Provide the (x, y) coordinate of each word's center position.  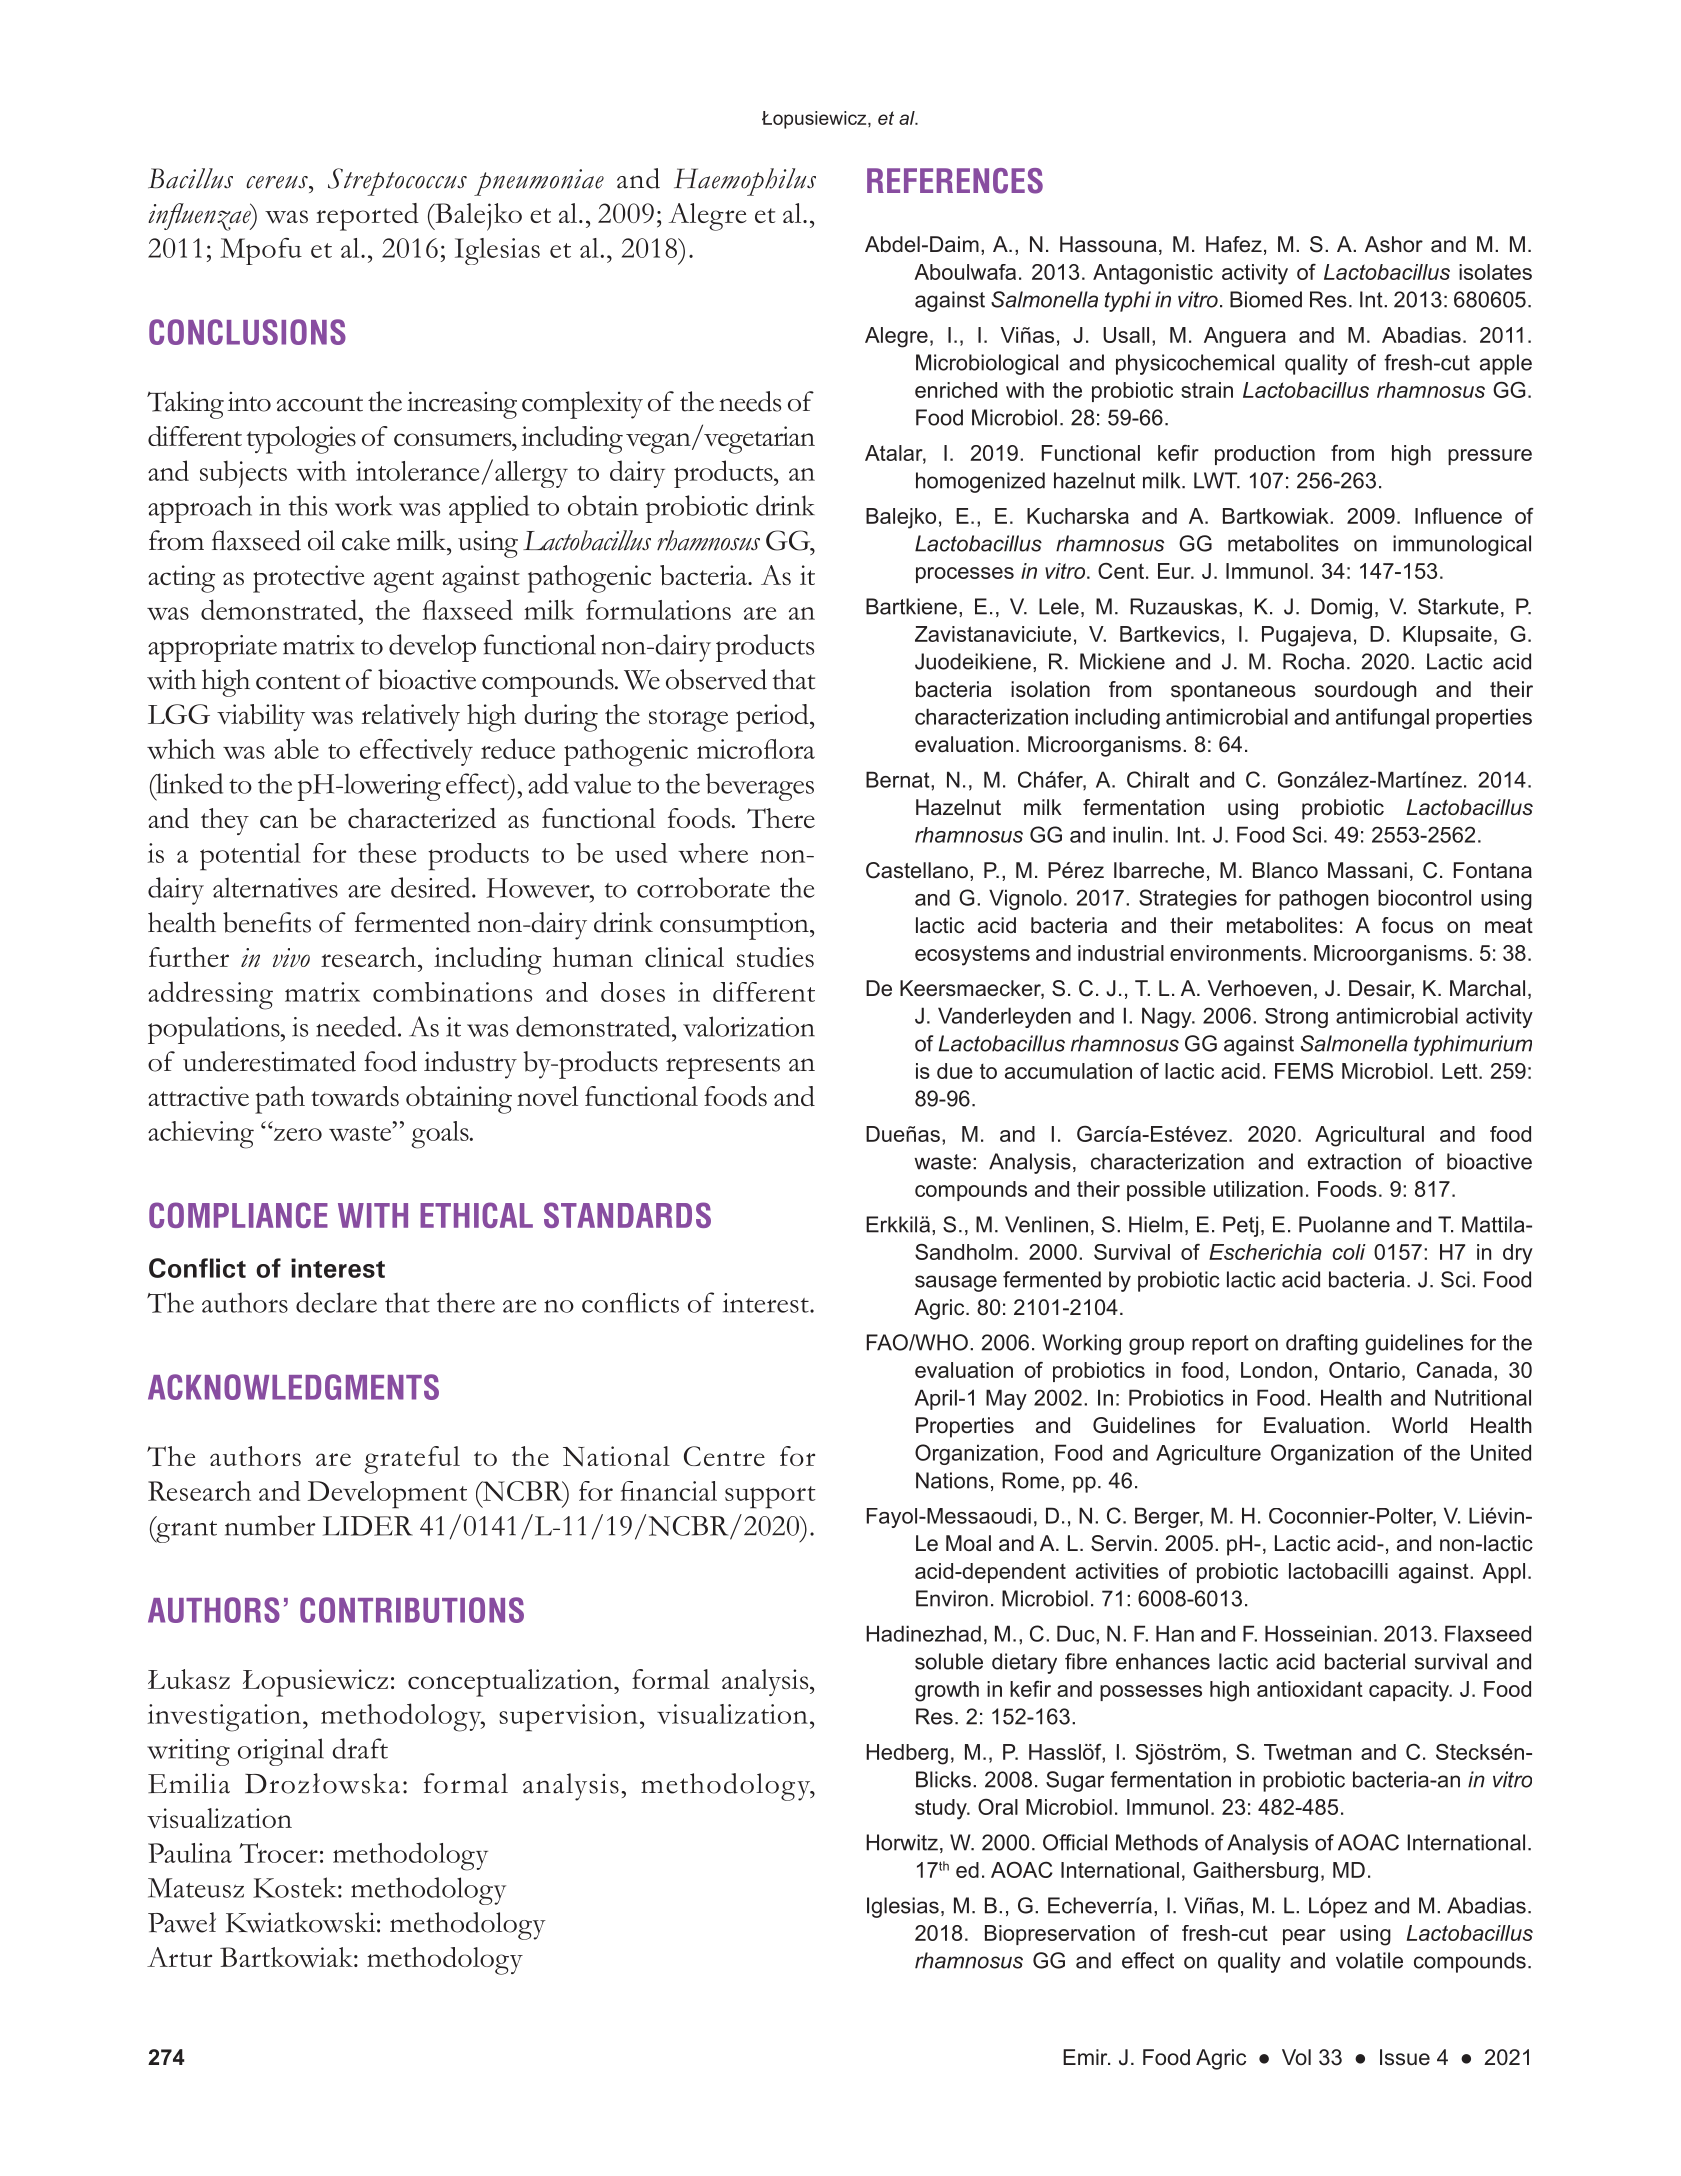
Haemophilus (745, 182)
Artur (179, 1957)
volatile (1369, 1960)
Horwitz (902, 1842)
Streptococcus (397, 182)
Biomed (1266, 299)
